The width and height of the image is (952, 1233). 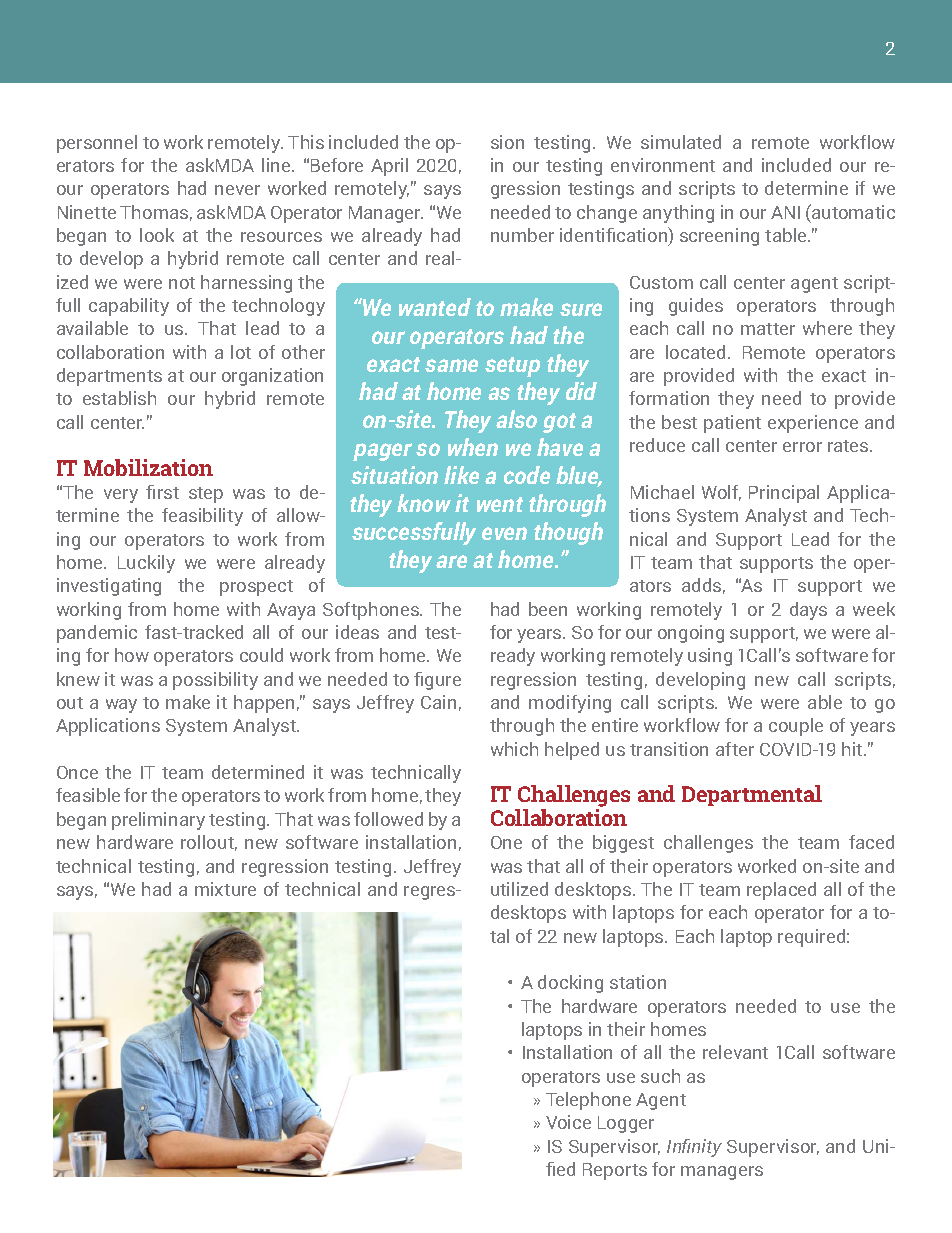 I want to click on how, so click(x=132, y=655).
